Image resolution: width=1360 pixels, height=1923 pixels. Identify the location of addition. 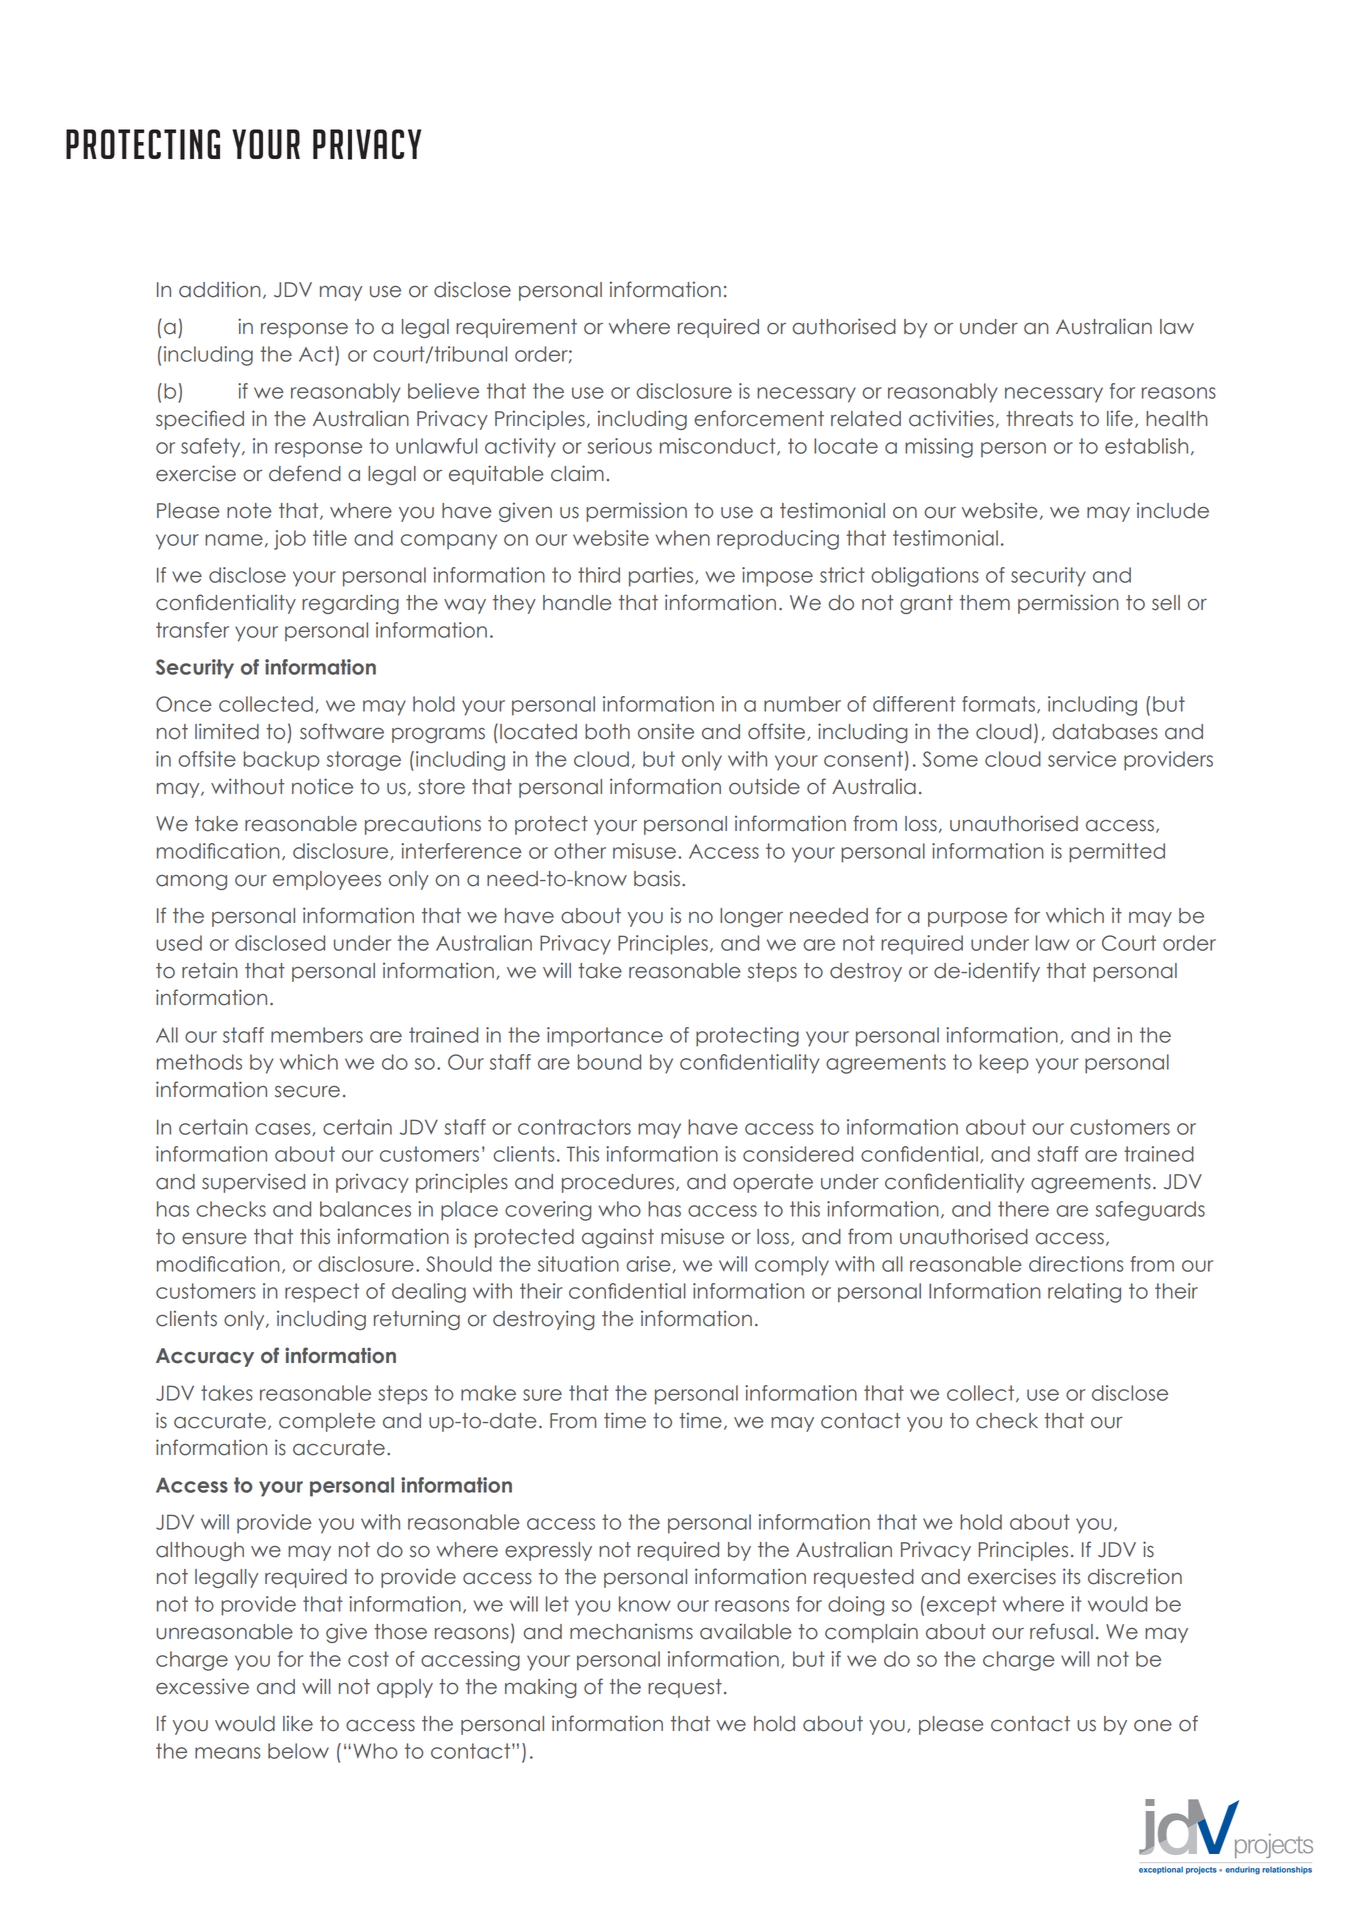
(220, 289).
